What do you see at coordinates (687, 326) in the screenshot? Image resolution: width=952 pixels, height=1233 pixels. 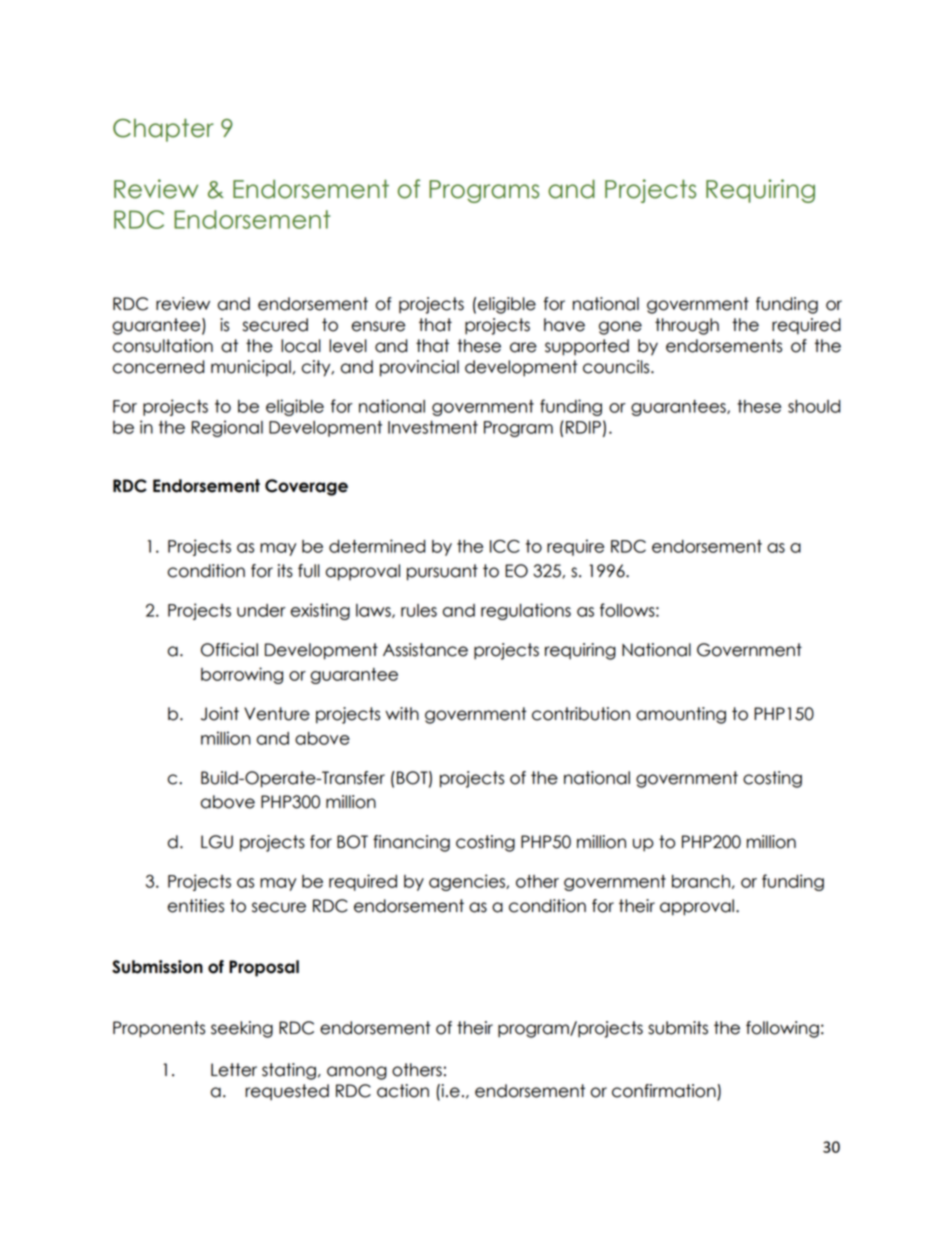 I see `through` at bounding box center [687, 326].
